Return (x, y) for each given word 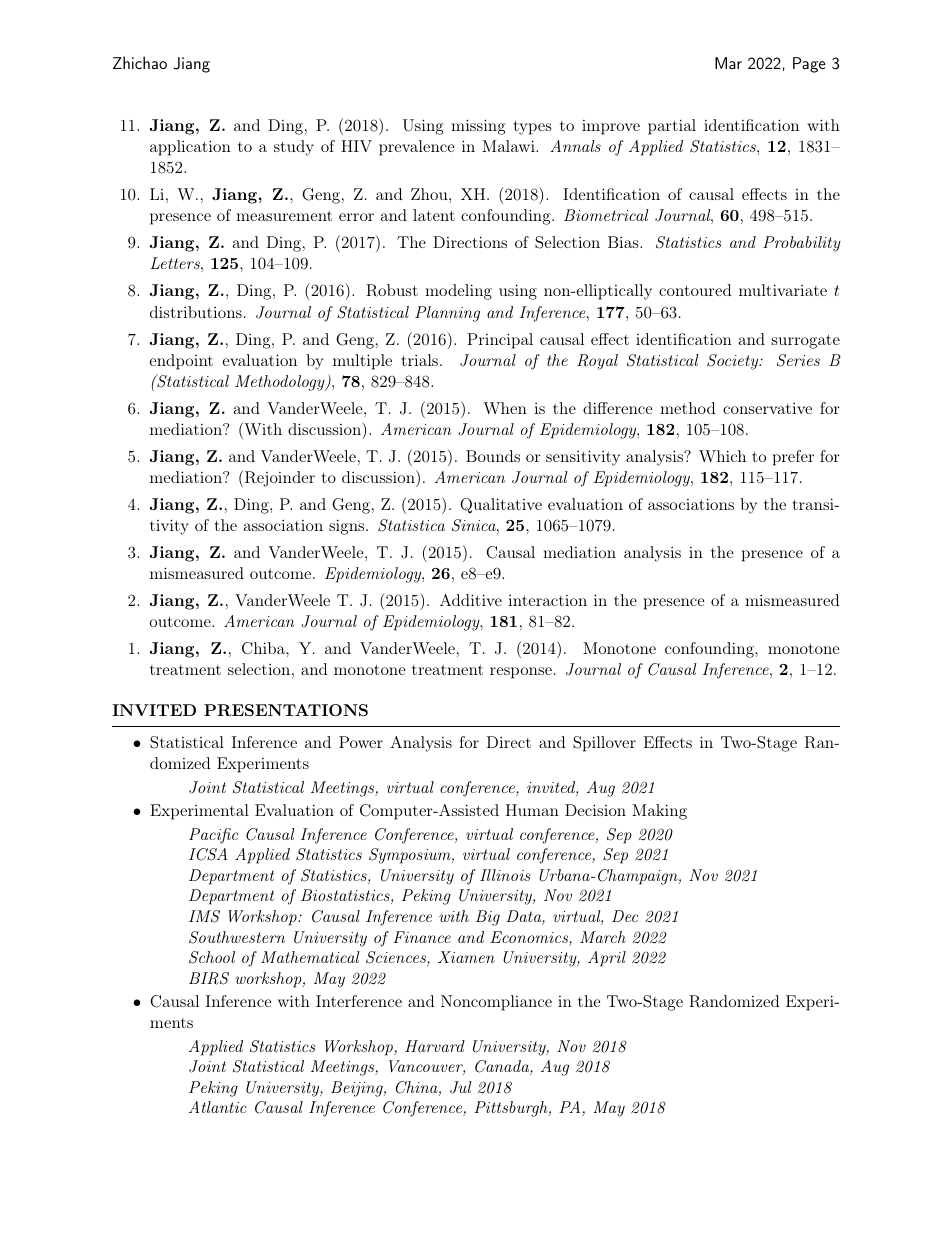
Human (532, 810)
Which (722, 456)
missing (478, 127)
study (294, 148)
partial (672, 127)
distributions (196, 312)
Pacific (213, 836)
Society (733, 362)
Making (659, 812)
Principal (500, 341)
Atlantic (218, 1107)
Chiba (264, 648)
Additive (471, 600)
